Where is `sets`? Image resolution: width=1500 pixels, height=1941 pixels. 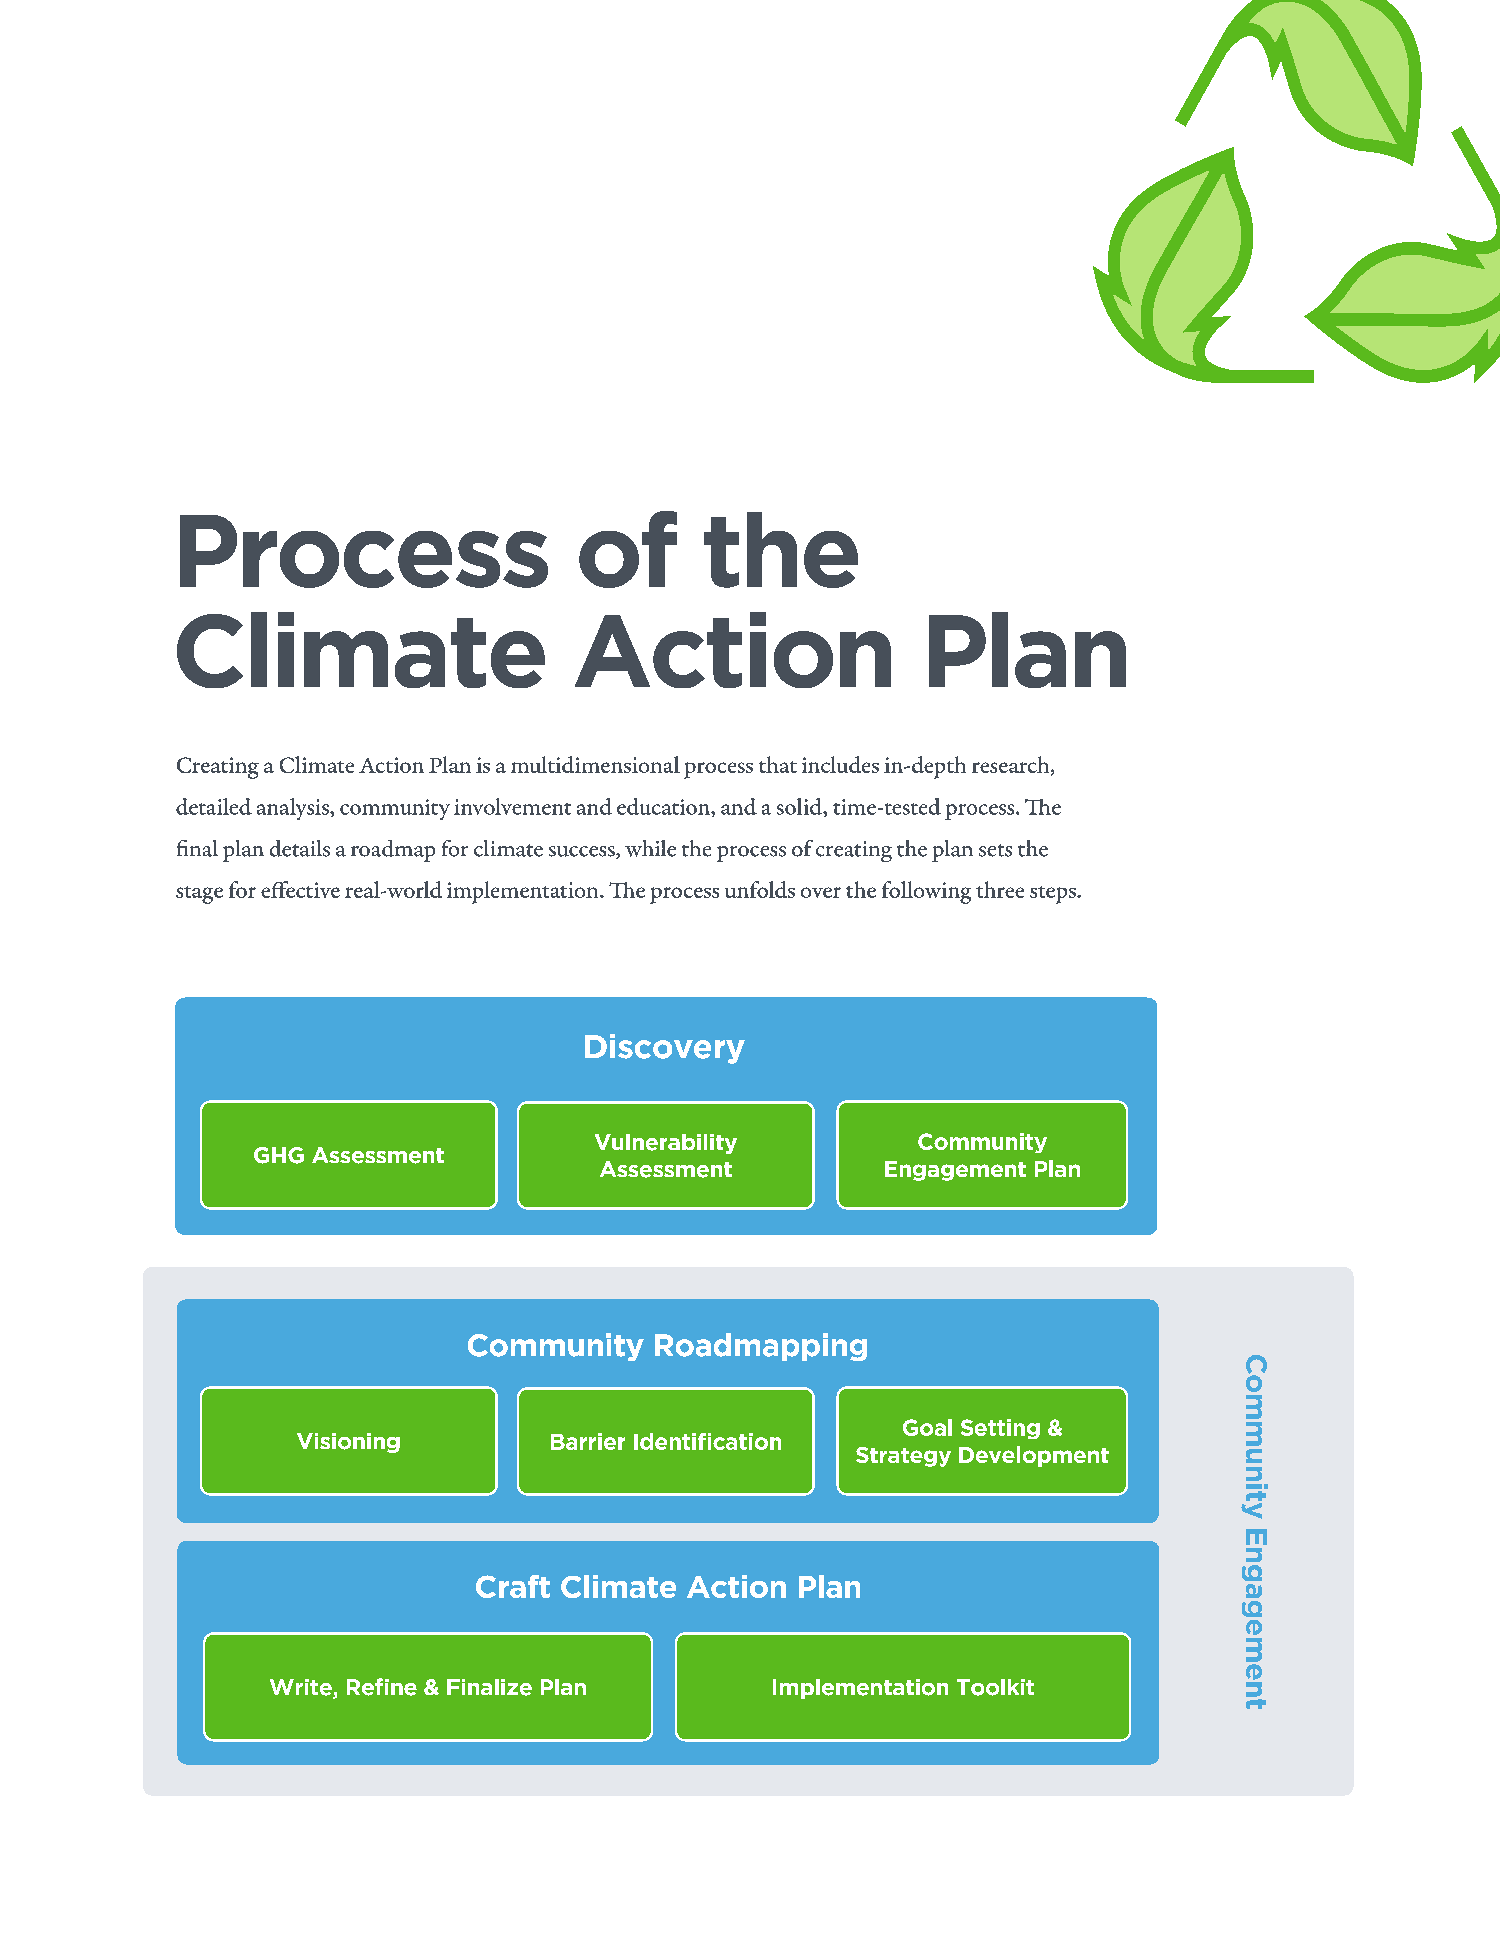 sets is located at coordinates (995, 850).
